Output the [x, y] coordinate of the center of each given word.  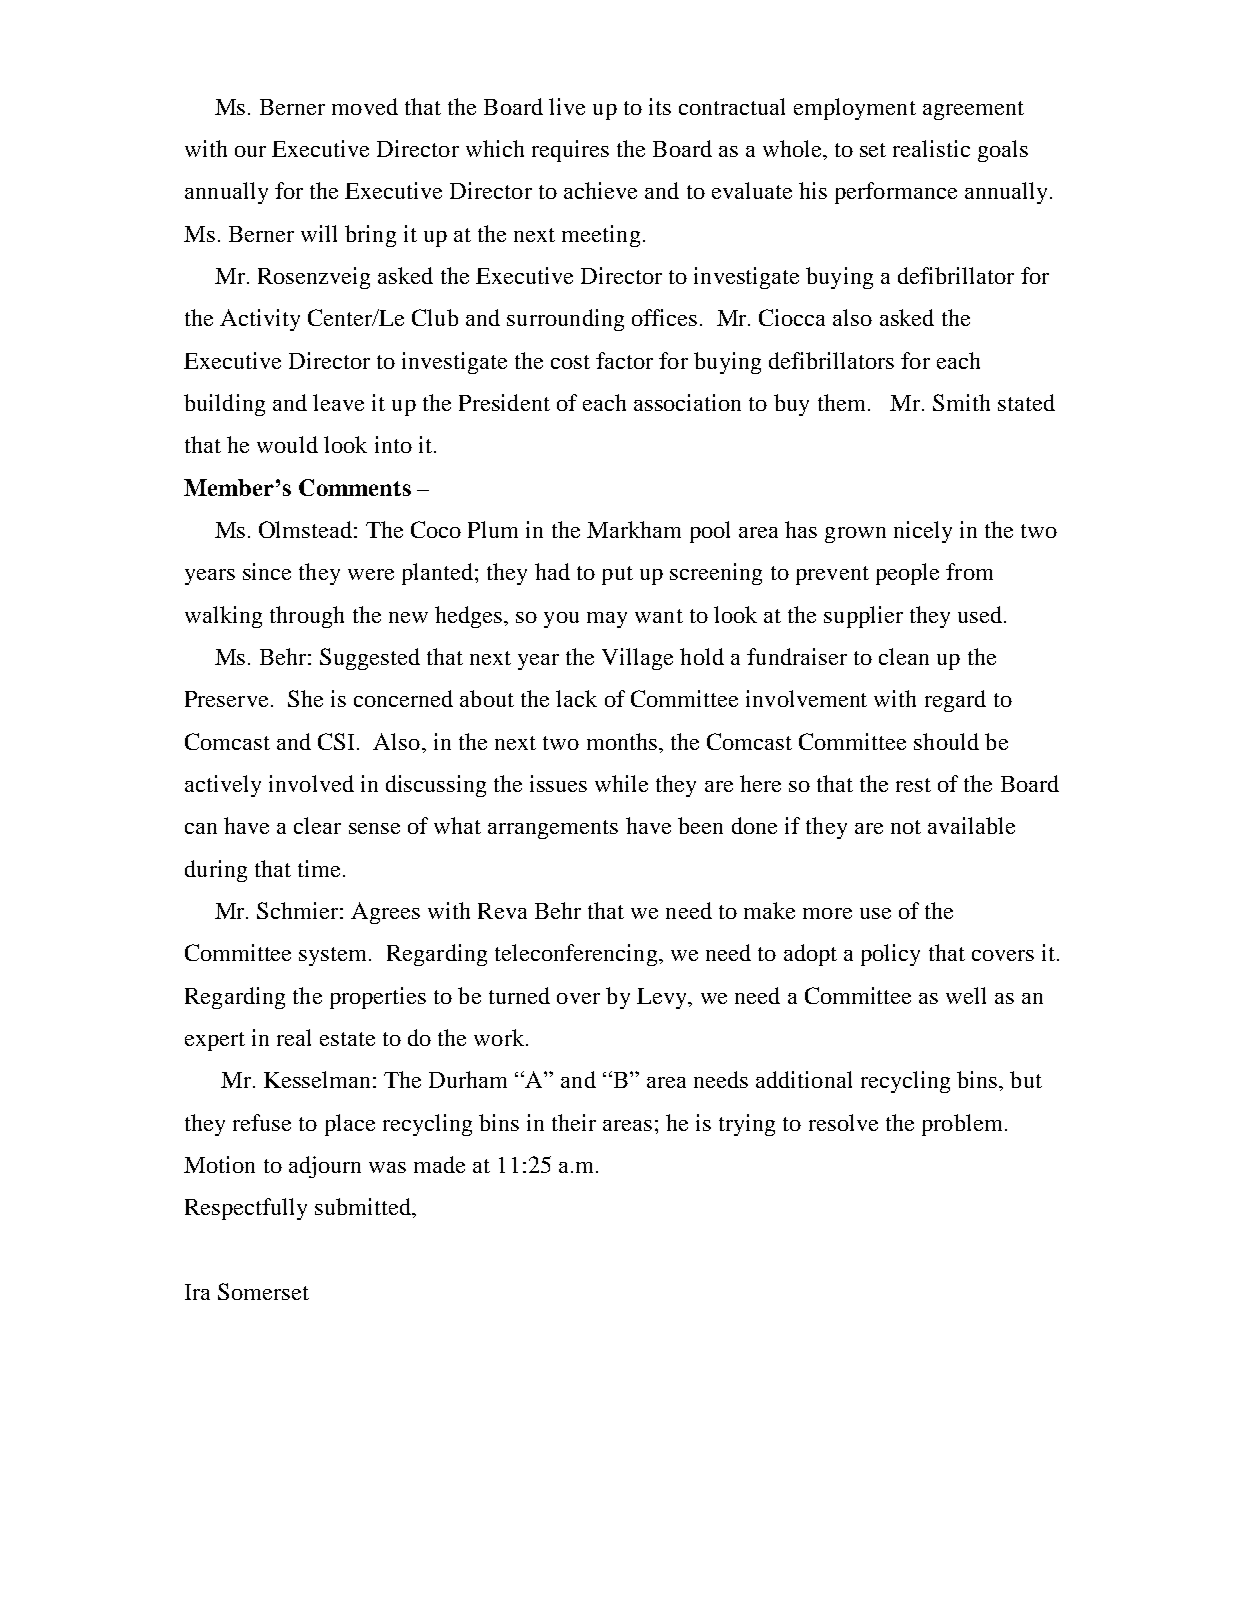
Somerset [263, 1291]
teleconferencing [577, 955]
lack [576, 698]
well [966, 995]
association [687, 402]
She [305, 698]
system [334, 956]
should [946, 741]
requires [570, 151]
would [287, 444]
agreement [973, 110]
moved [365, 106]
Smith [961, 402]
